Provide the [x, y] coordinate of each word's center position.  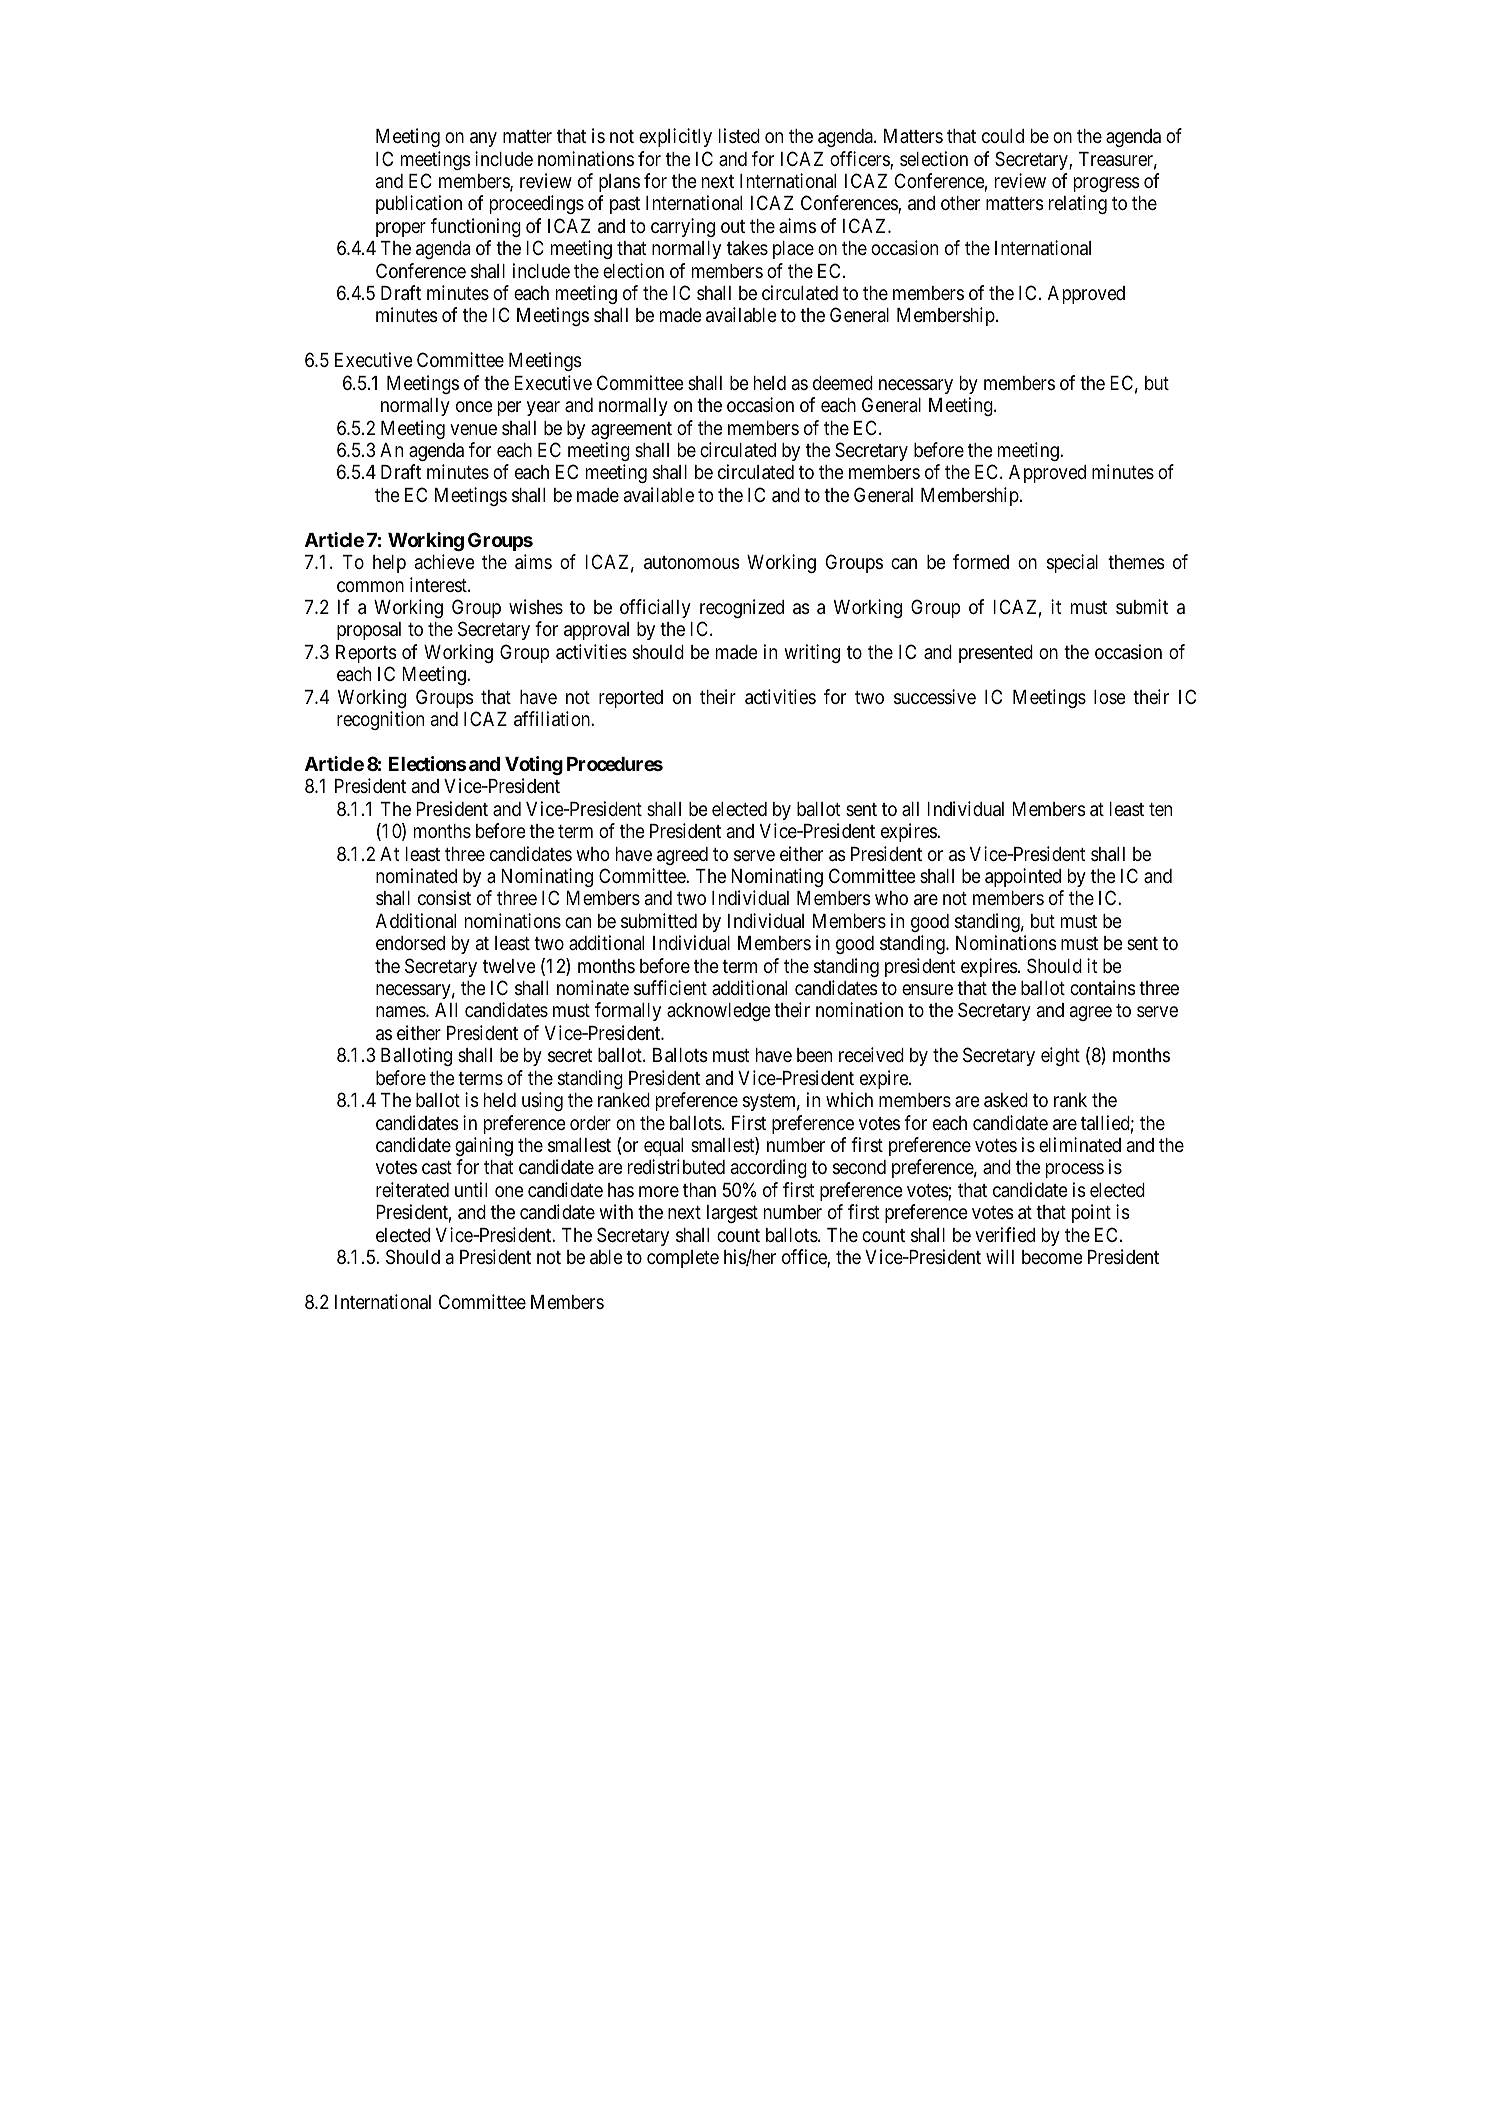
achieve [445, 561]
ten [1160, 809]
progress [1106, 184]
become [1052, 1257]
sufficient [670, 987]
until [471, 1189]
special [1072, 563]
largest [732, 1214]
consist [444, 897]
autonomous [691, 562]
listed [739, 135]
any [483, 139]
